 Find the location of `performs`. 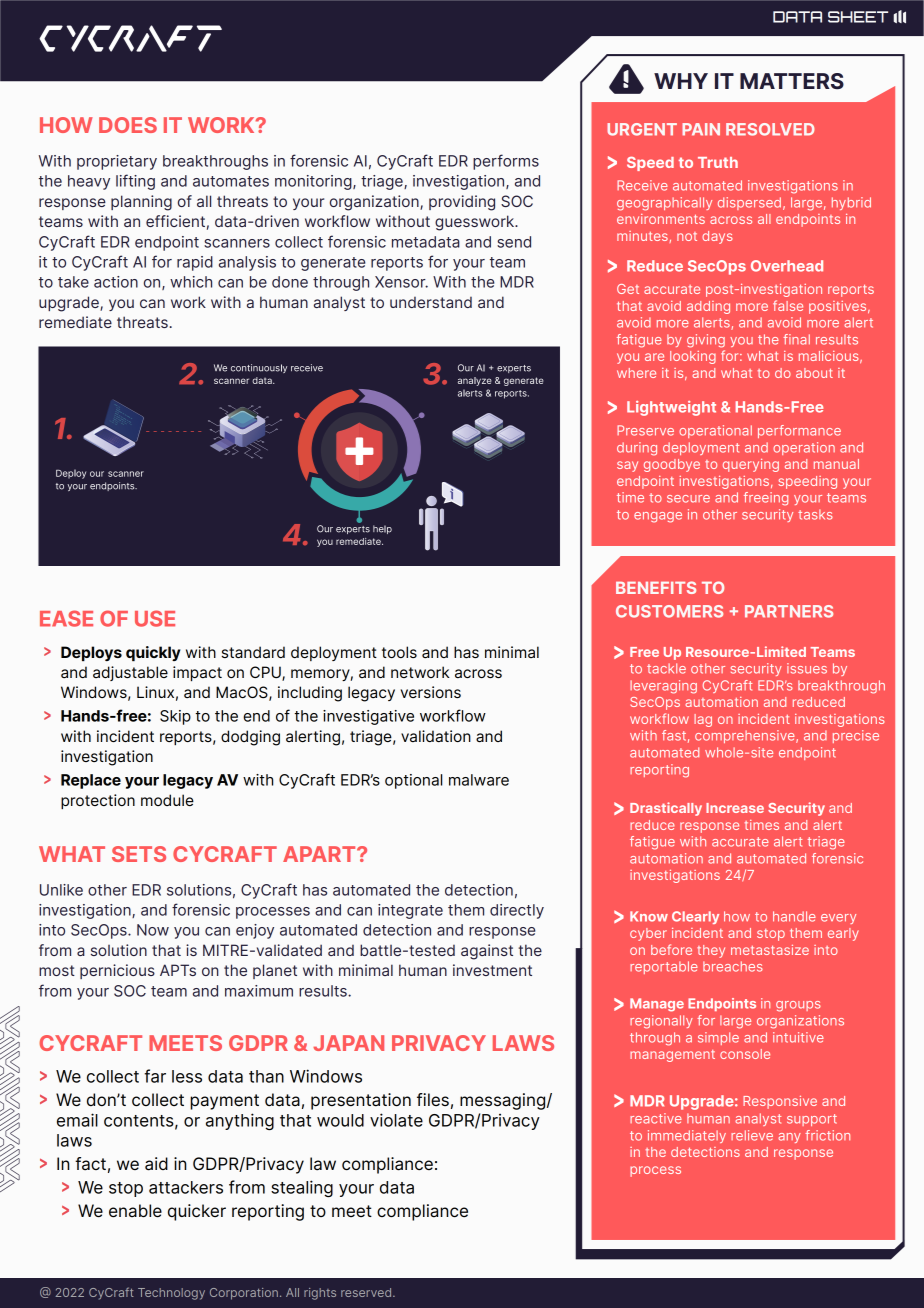

performs is located at coordinates (506, 162).
